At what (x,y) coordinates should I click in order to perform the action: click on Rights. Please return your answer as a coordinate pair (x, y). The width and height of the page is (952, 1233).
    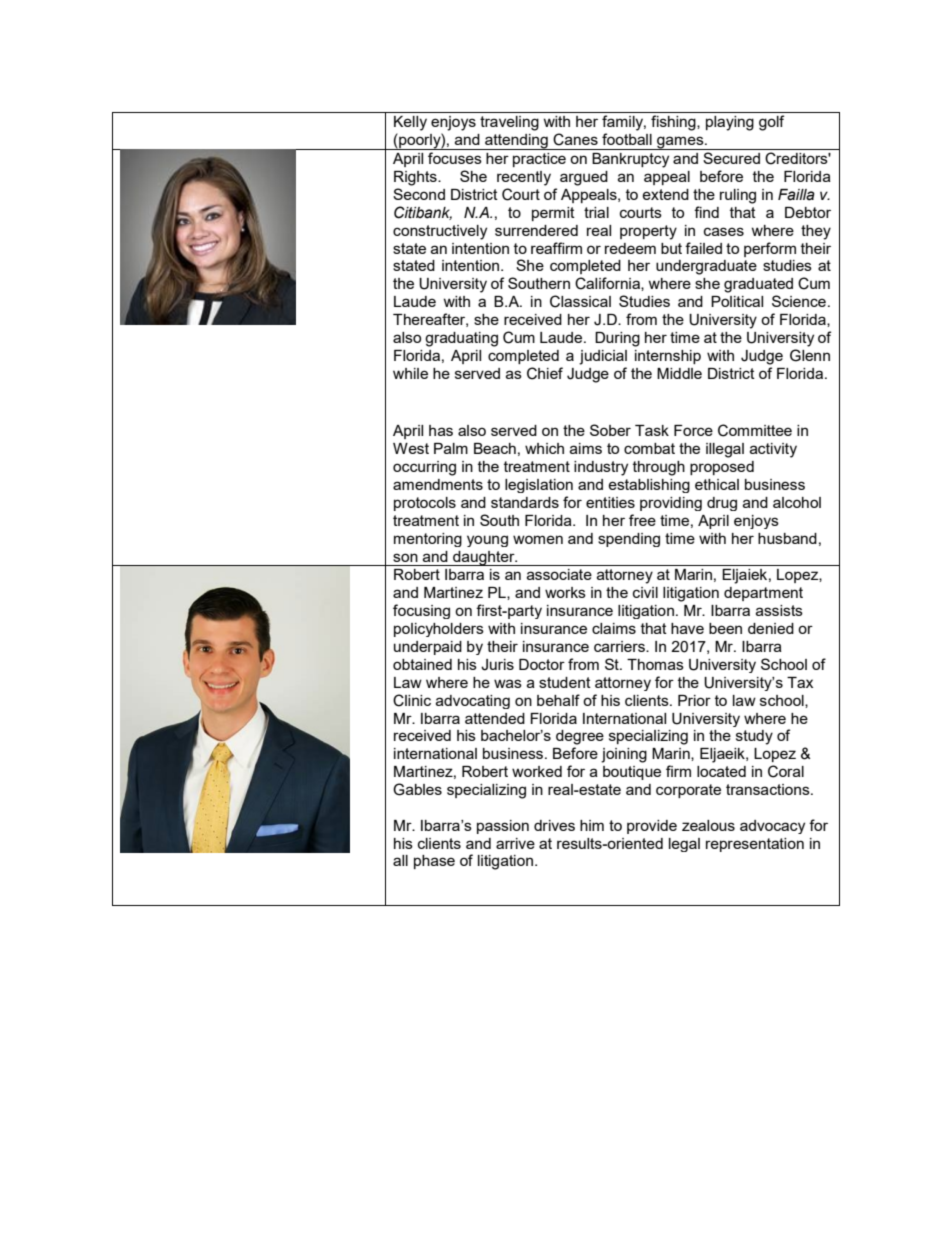
    Looking at the image, I should click on (416, 178).
